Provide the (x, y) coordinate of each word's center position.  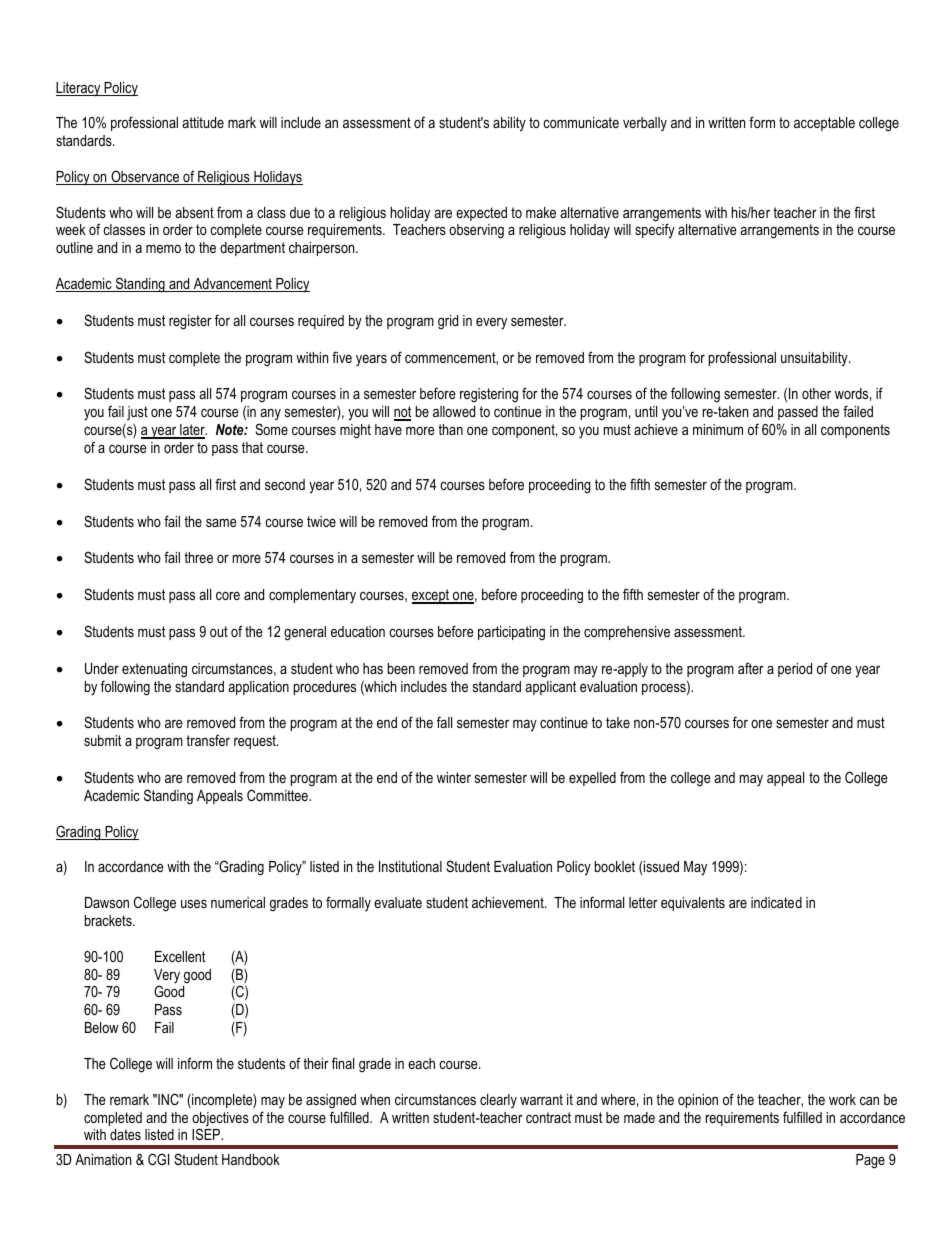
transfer (208, 740)
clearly (498, 1101)
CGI (158, 1159)
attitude (203, 122)
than (450, 429)
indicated (776, 902)
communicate (581, 122)
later (192, 431)
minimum (718, 429)
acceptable (824, 124)
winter (454, 777)
